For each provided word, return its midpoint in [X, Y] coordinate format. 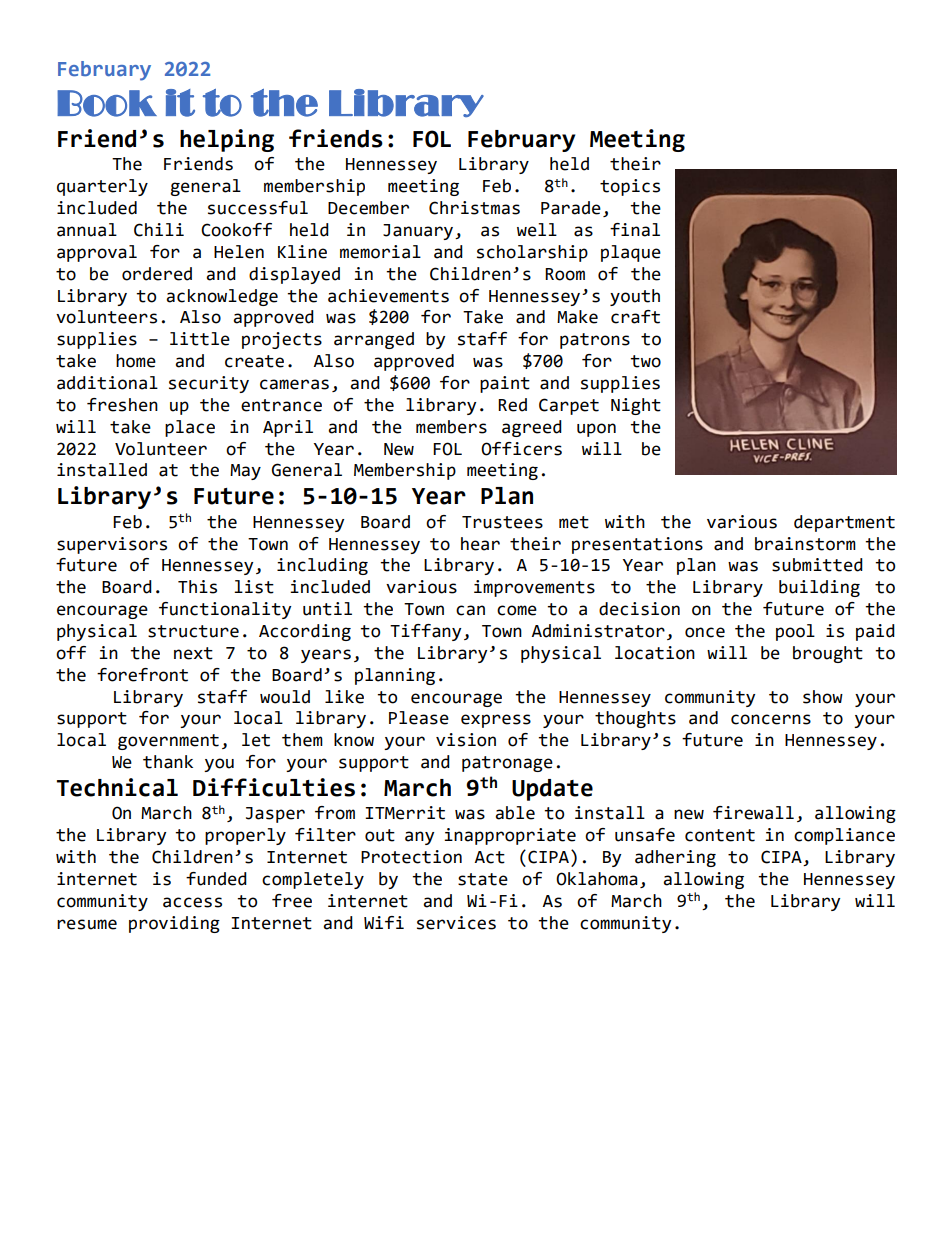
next [193, 653]
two [645, 361]
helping [227, 140]
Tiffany [425, 632]
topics [630, 187]
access [192, 902]
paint [505, 384]
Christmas [474, 208]
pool [795, 632]
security [209, 384]
